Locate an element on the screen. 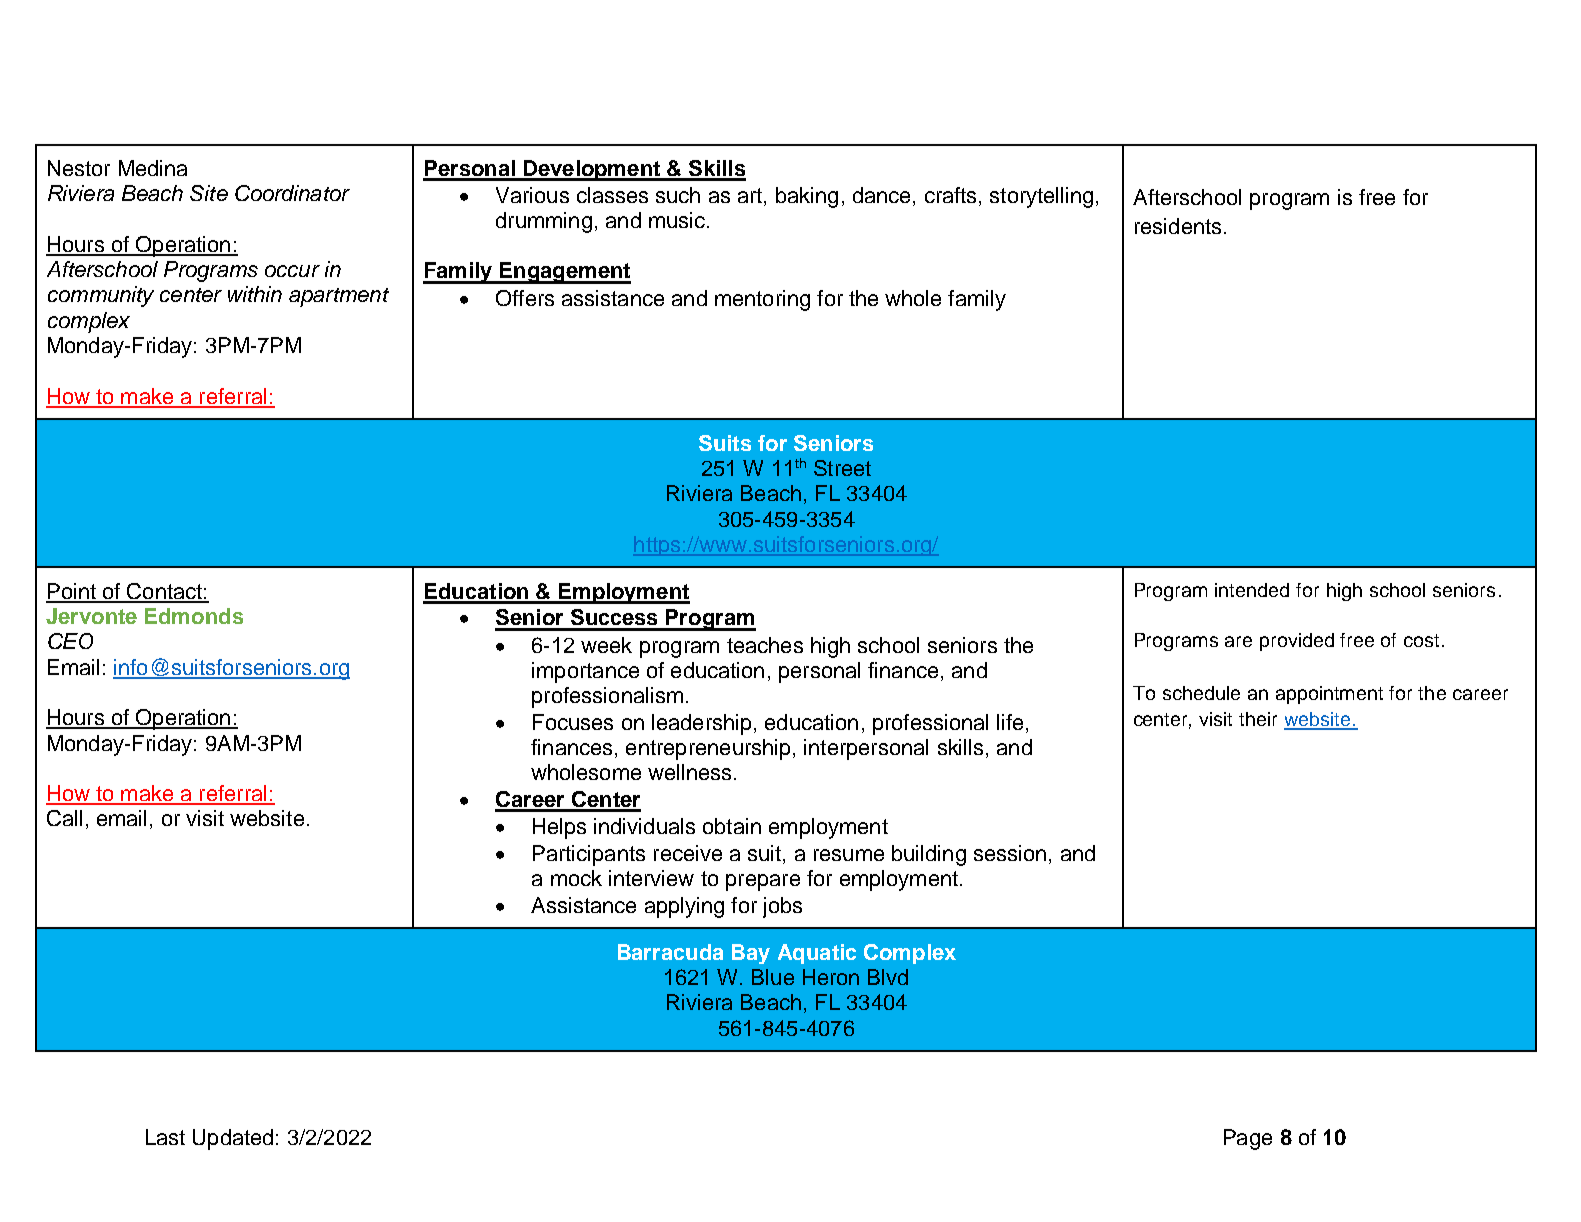  Page is located at coordinates (1248, 1139).
